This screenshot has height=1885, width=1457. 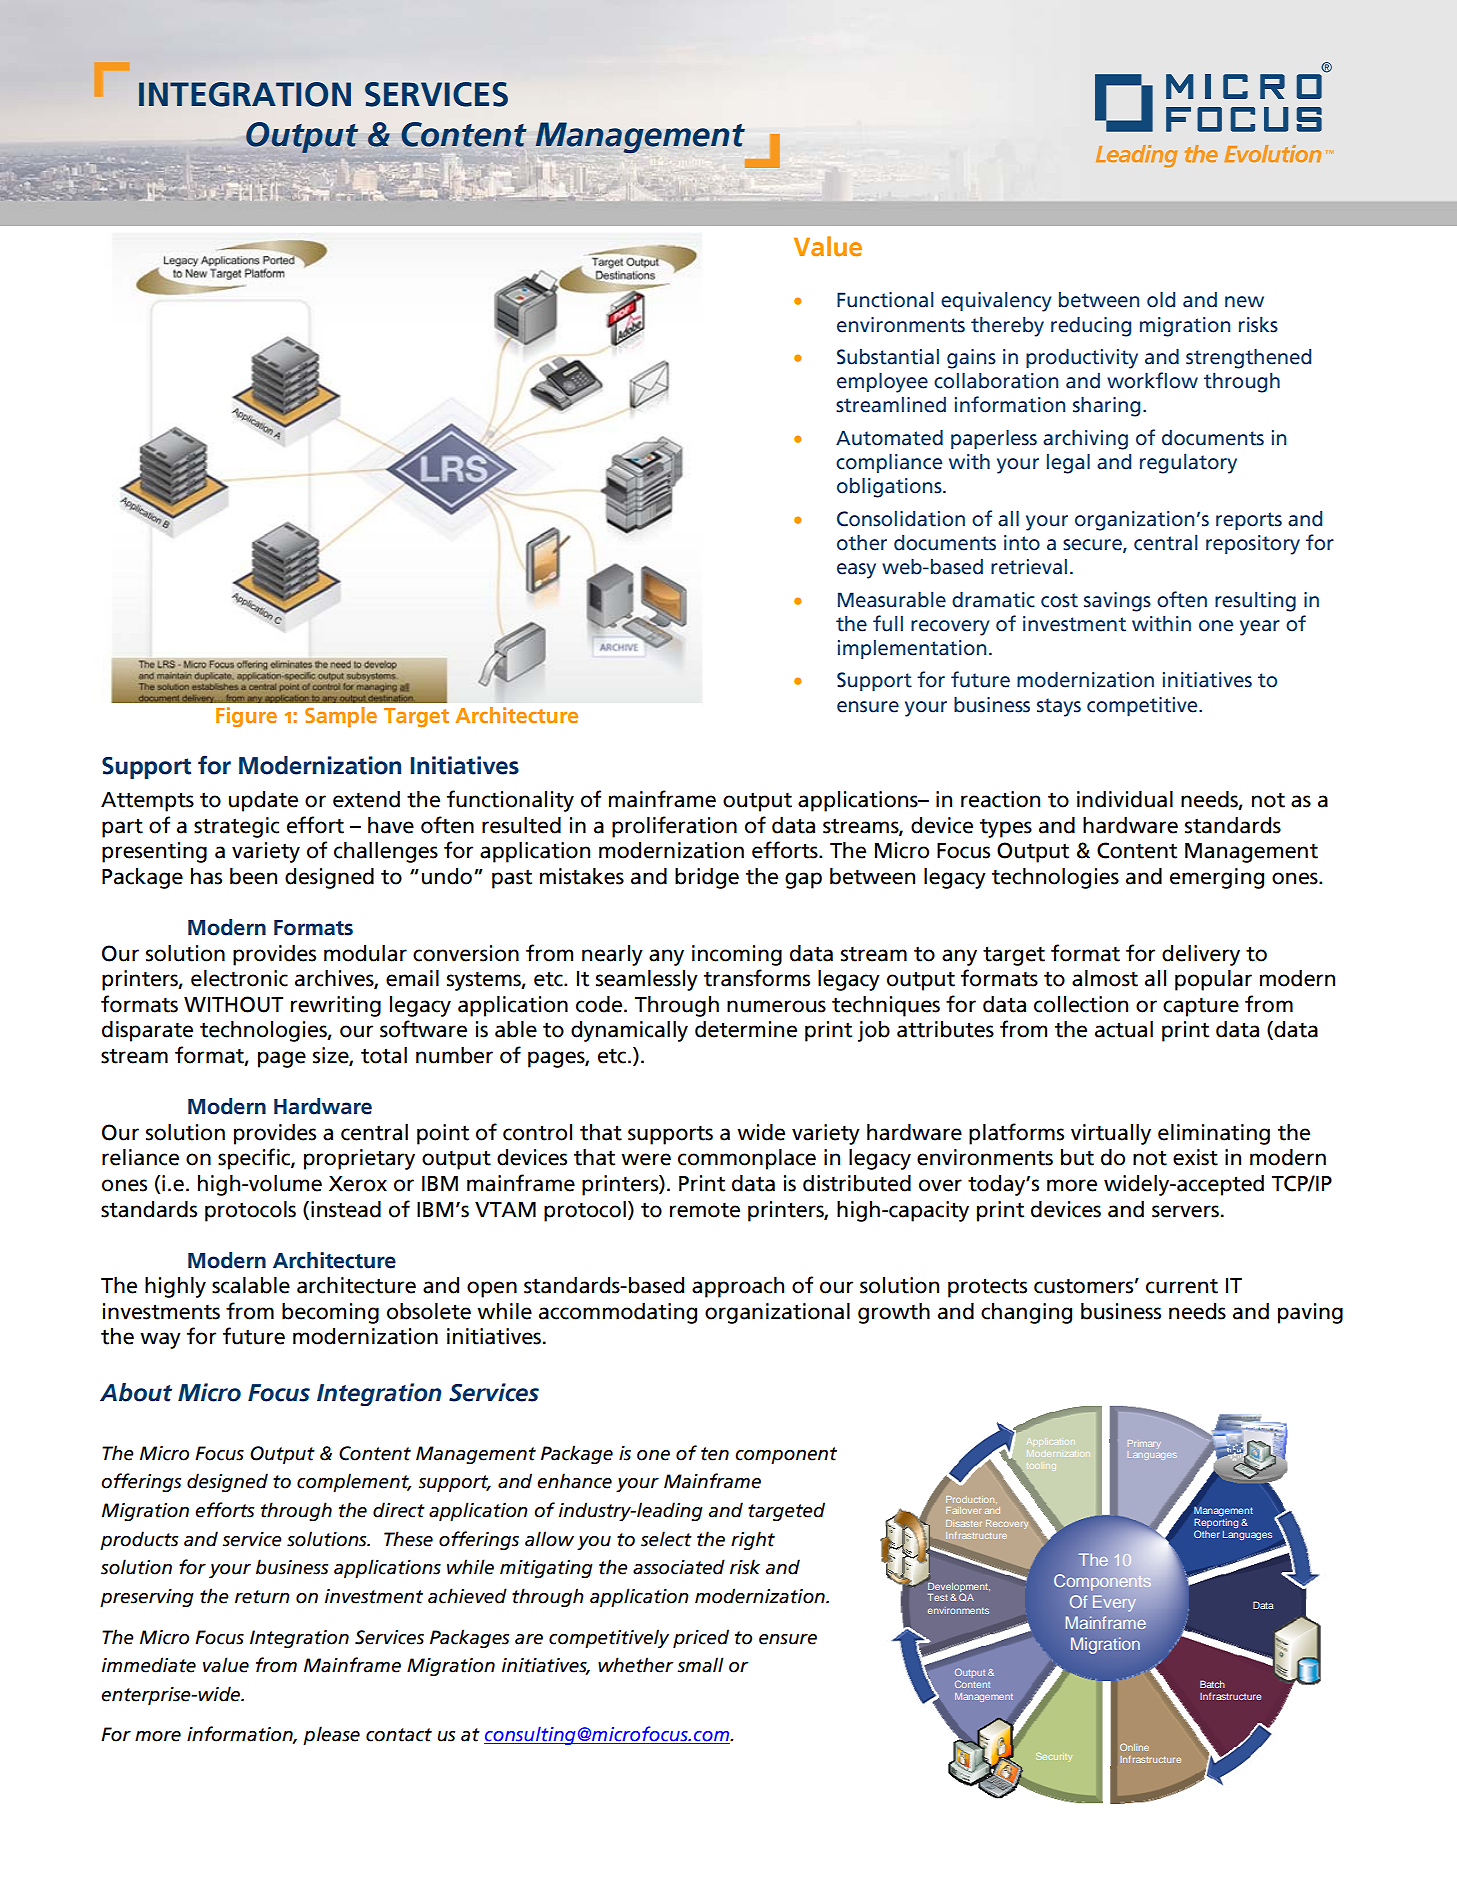 What do you see at coordinates (336, 1006) in the screenshot?
I see `rewriting` at bounding box center [336, 1006].
